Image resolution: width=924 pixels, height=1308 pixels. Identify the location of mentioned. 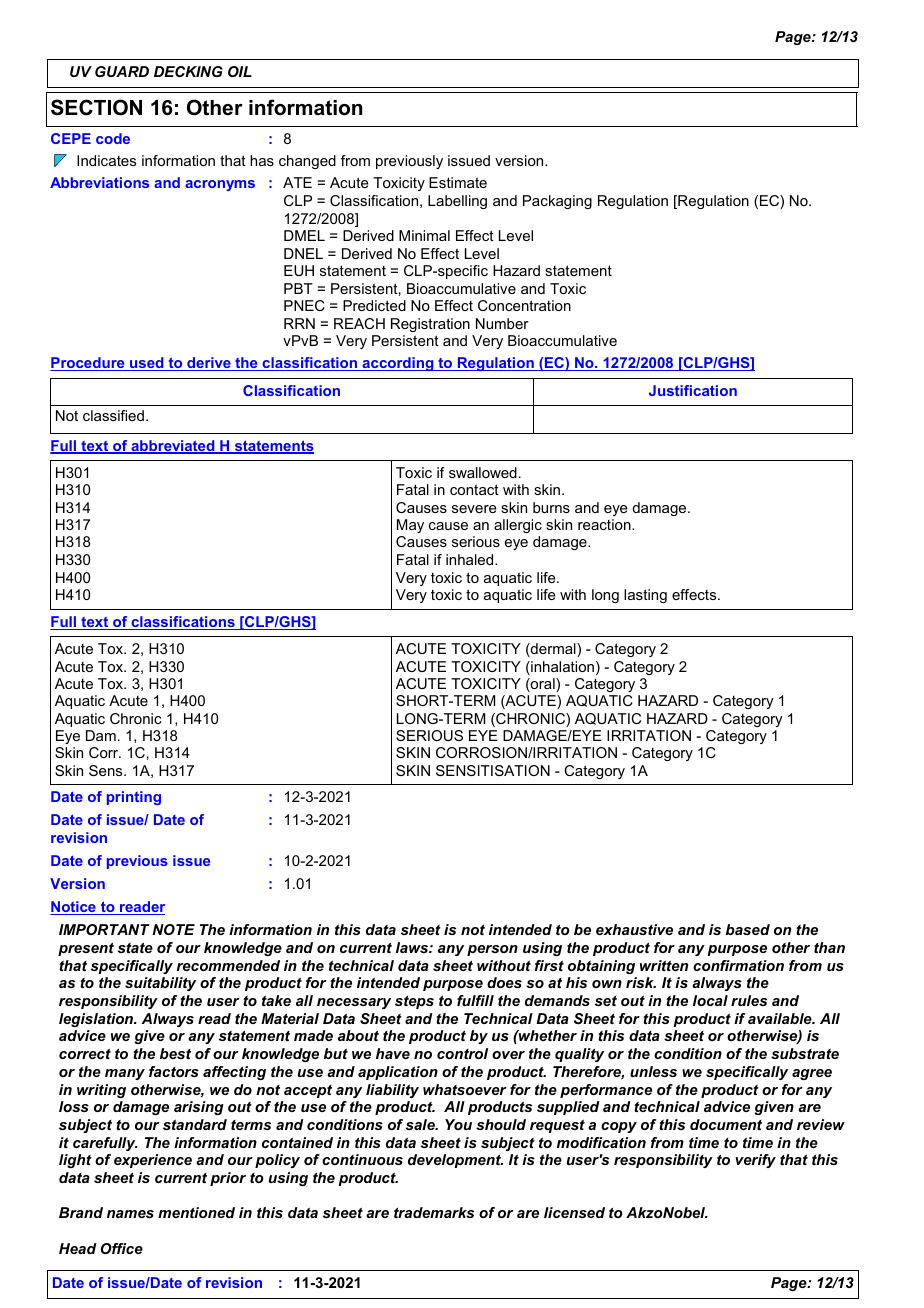
(196, 1212).
